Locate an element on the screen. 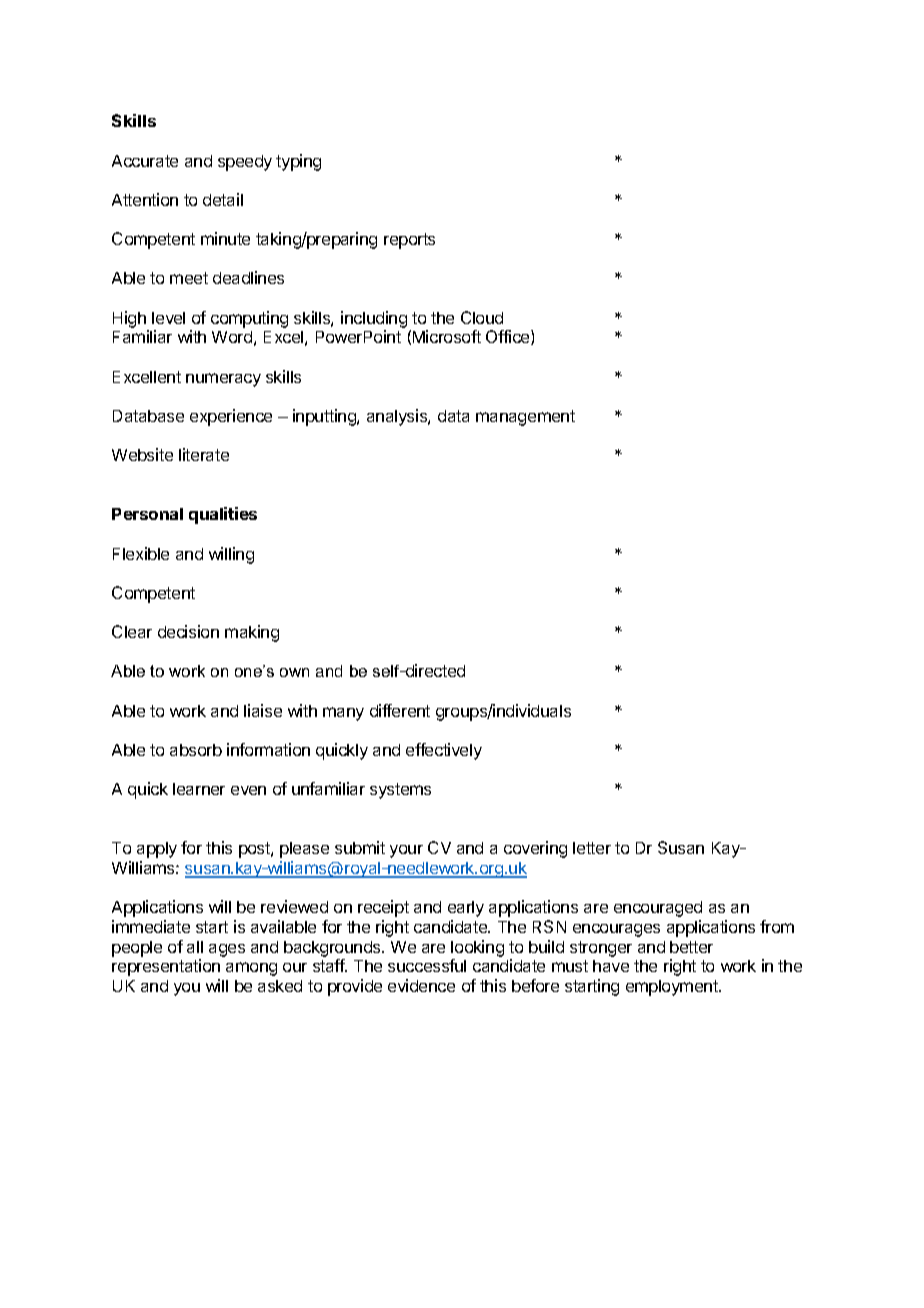 The height and width of the screenshot is (1308, 924). Office is located at coordinates (509, 337).
